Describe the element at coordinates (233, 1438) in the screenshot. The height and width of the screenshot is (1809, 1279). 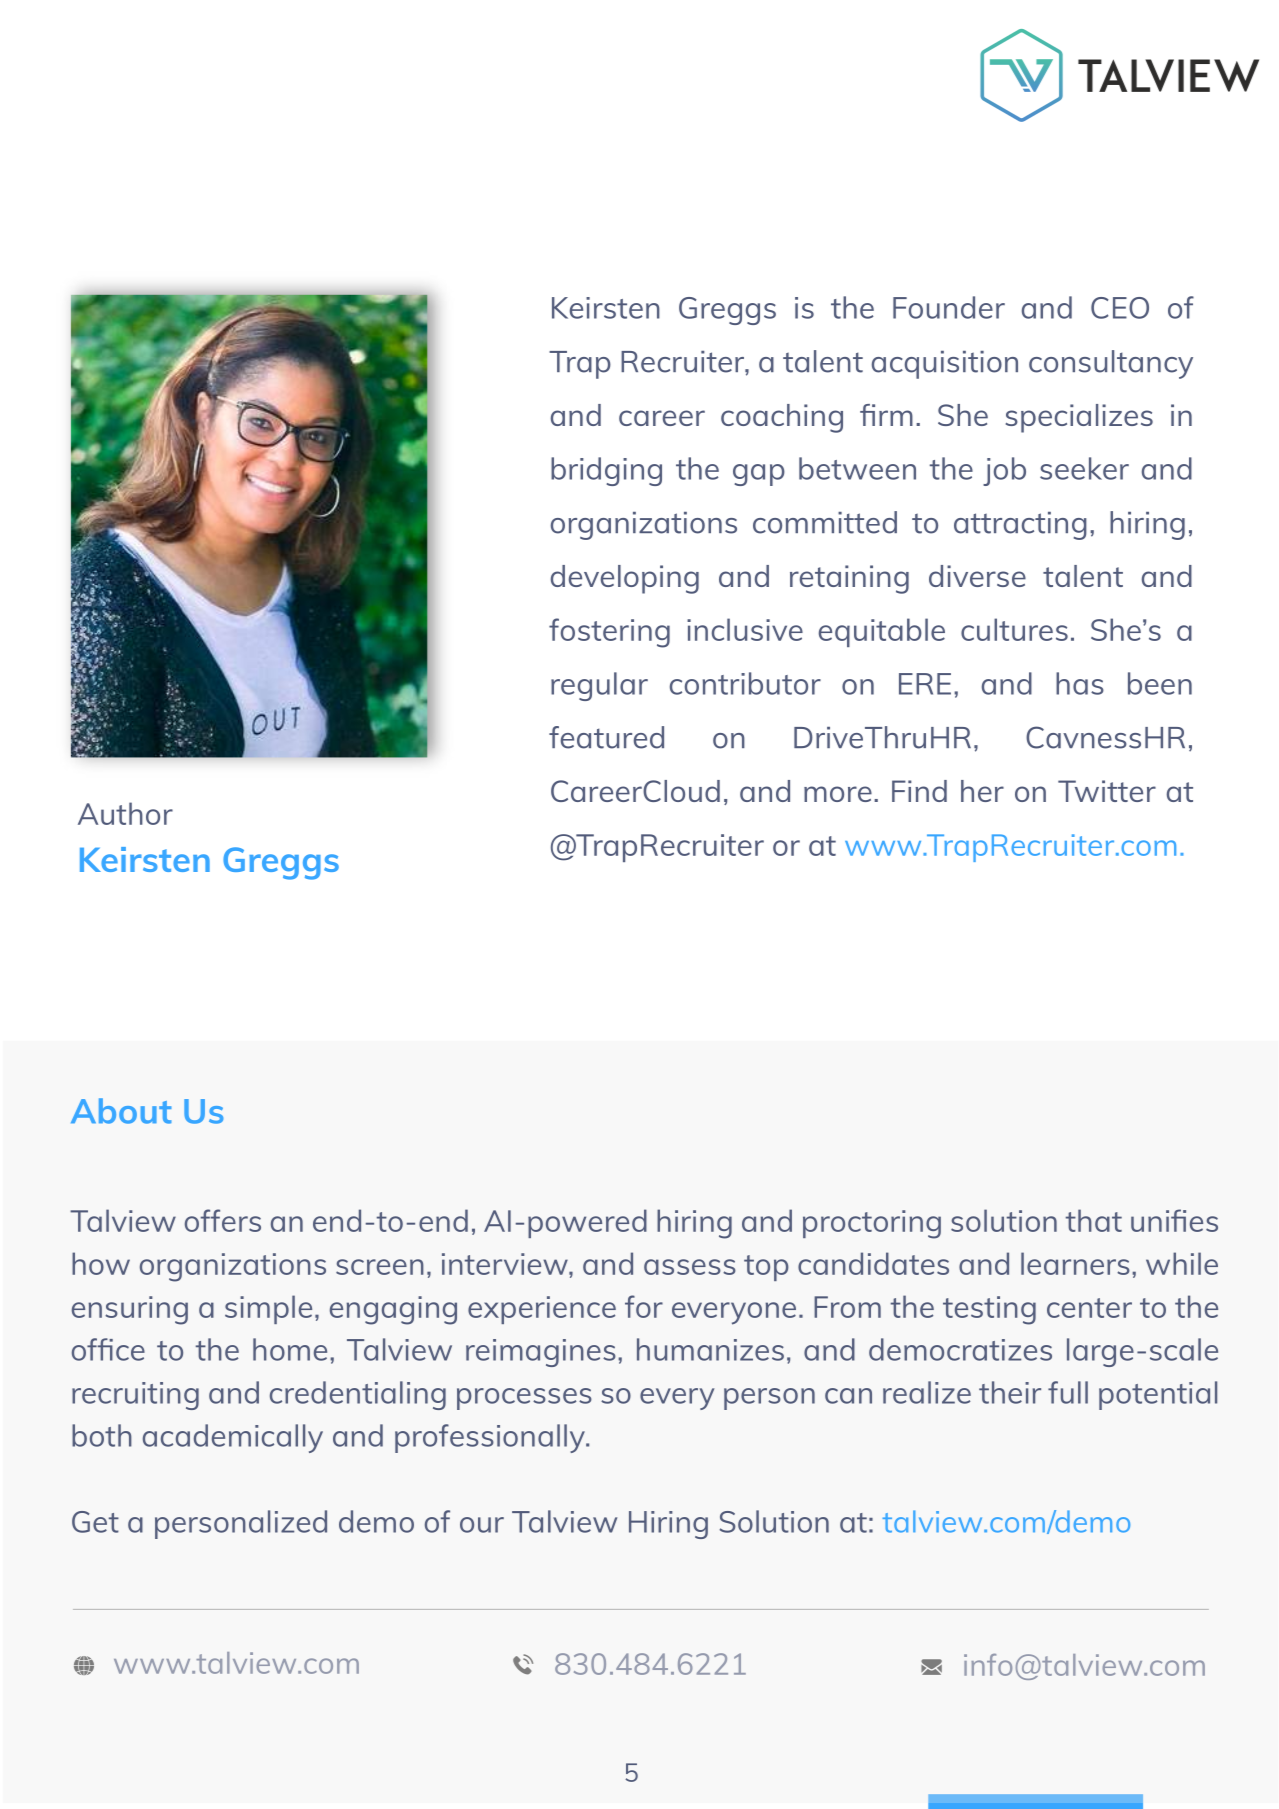
I see `academically` at that location.
